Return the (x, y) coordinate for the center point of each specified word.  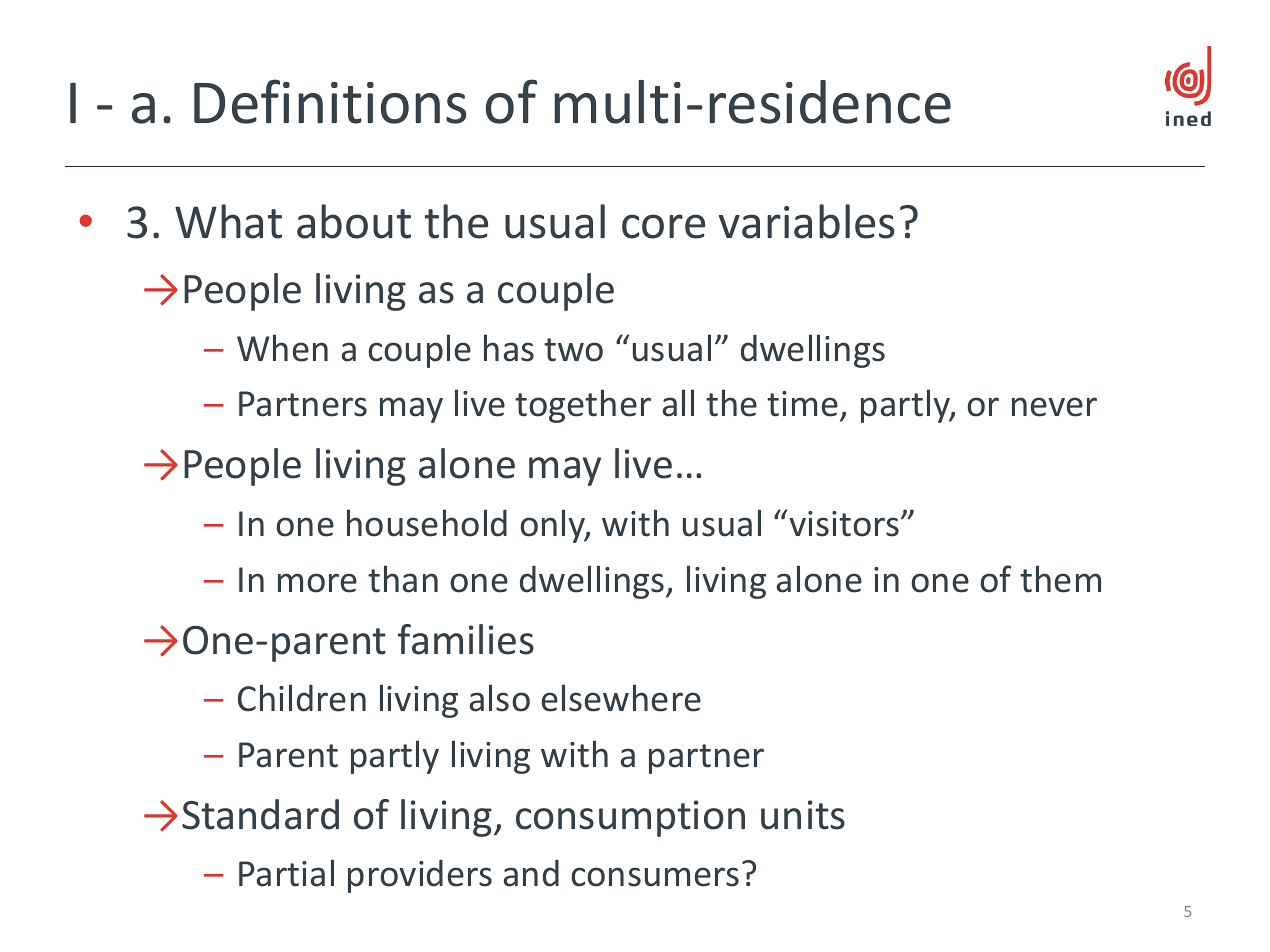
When (282, 348)
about (354, 221)
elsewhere (621, 698)
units (803, 815)
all (678, 403)
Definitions (330, 101)
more (317, 583)
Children (302, 698)
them (1060, 579)
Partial (286, 873)
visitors (845, 524)
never (1054, 407)
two (573, 350)
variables (807, 221)
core (663, 226)
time (802, 404)
